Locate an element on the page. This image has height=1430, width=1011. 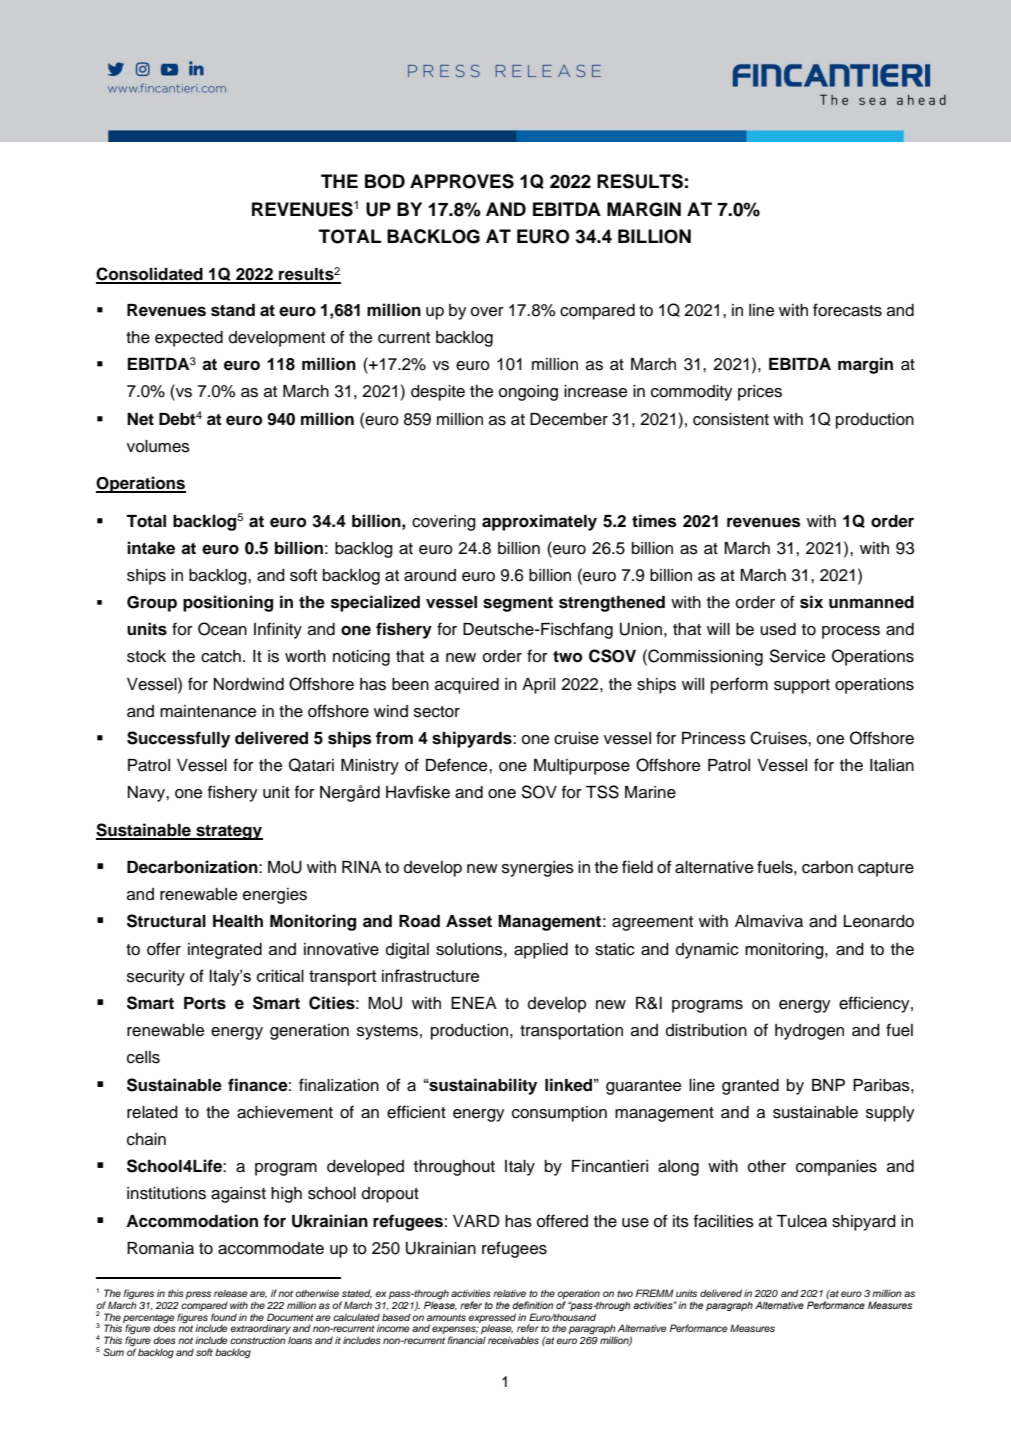
definition is located at coordinates (532, 1305).
